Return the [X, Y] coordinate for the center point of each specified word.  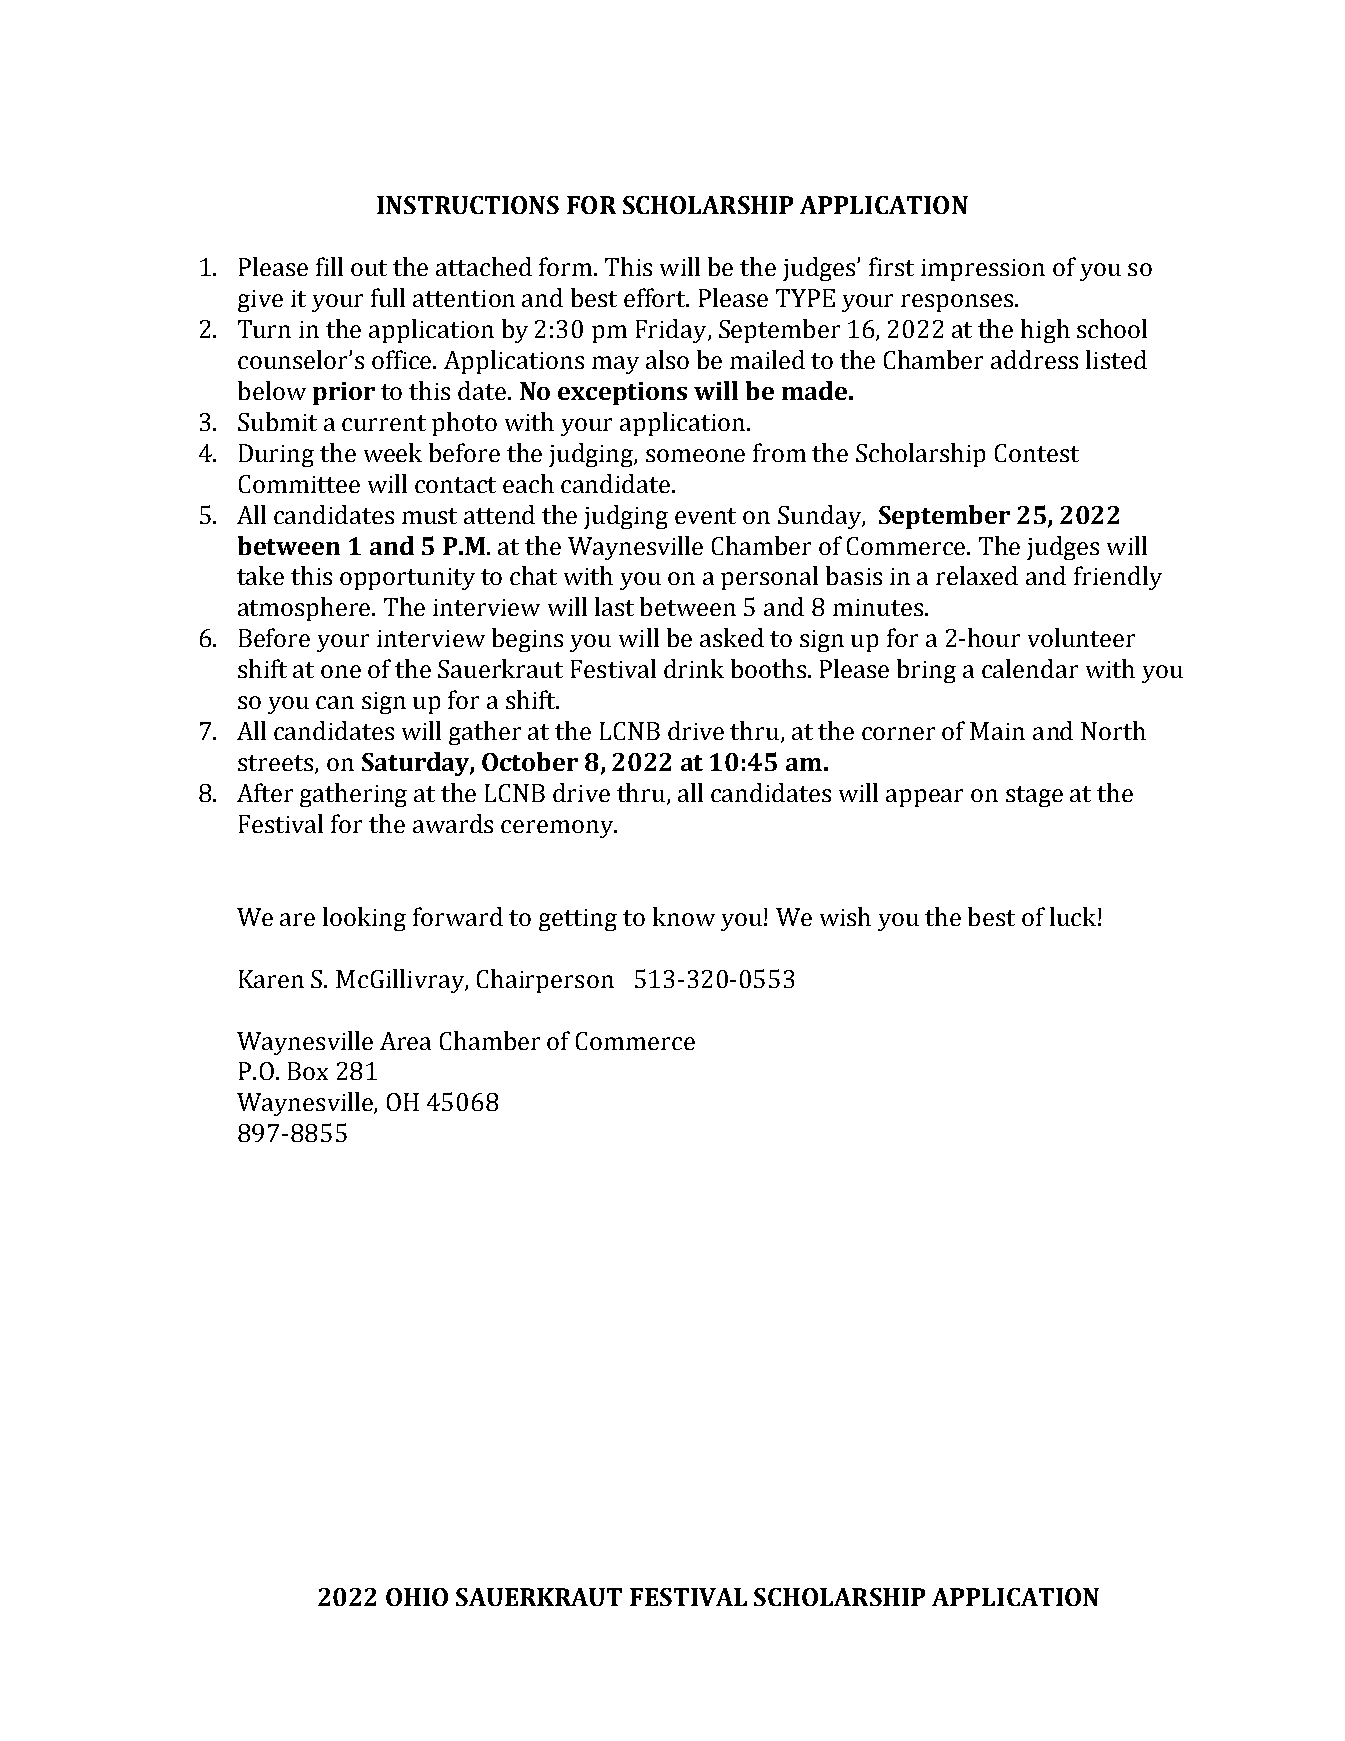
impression [983, 270]
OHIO [417, 1597]
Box [308, 1071]
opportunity [407, 579]
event [705, 516]
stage [1034, 796]
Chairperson [545, 981]
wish [845, 916]
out [369, 268]
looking [364, 919]
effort [656, 297]
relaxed [977, 575]
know [684, 916]
